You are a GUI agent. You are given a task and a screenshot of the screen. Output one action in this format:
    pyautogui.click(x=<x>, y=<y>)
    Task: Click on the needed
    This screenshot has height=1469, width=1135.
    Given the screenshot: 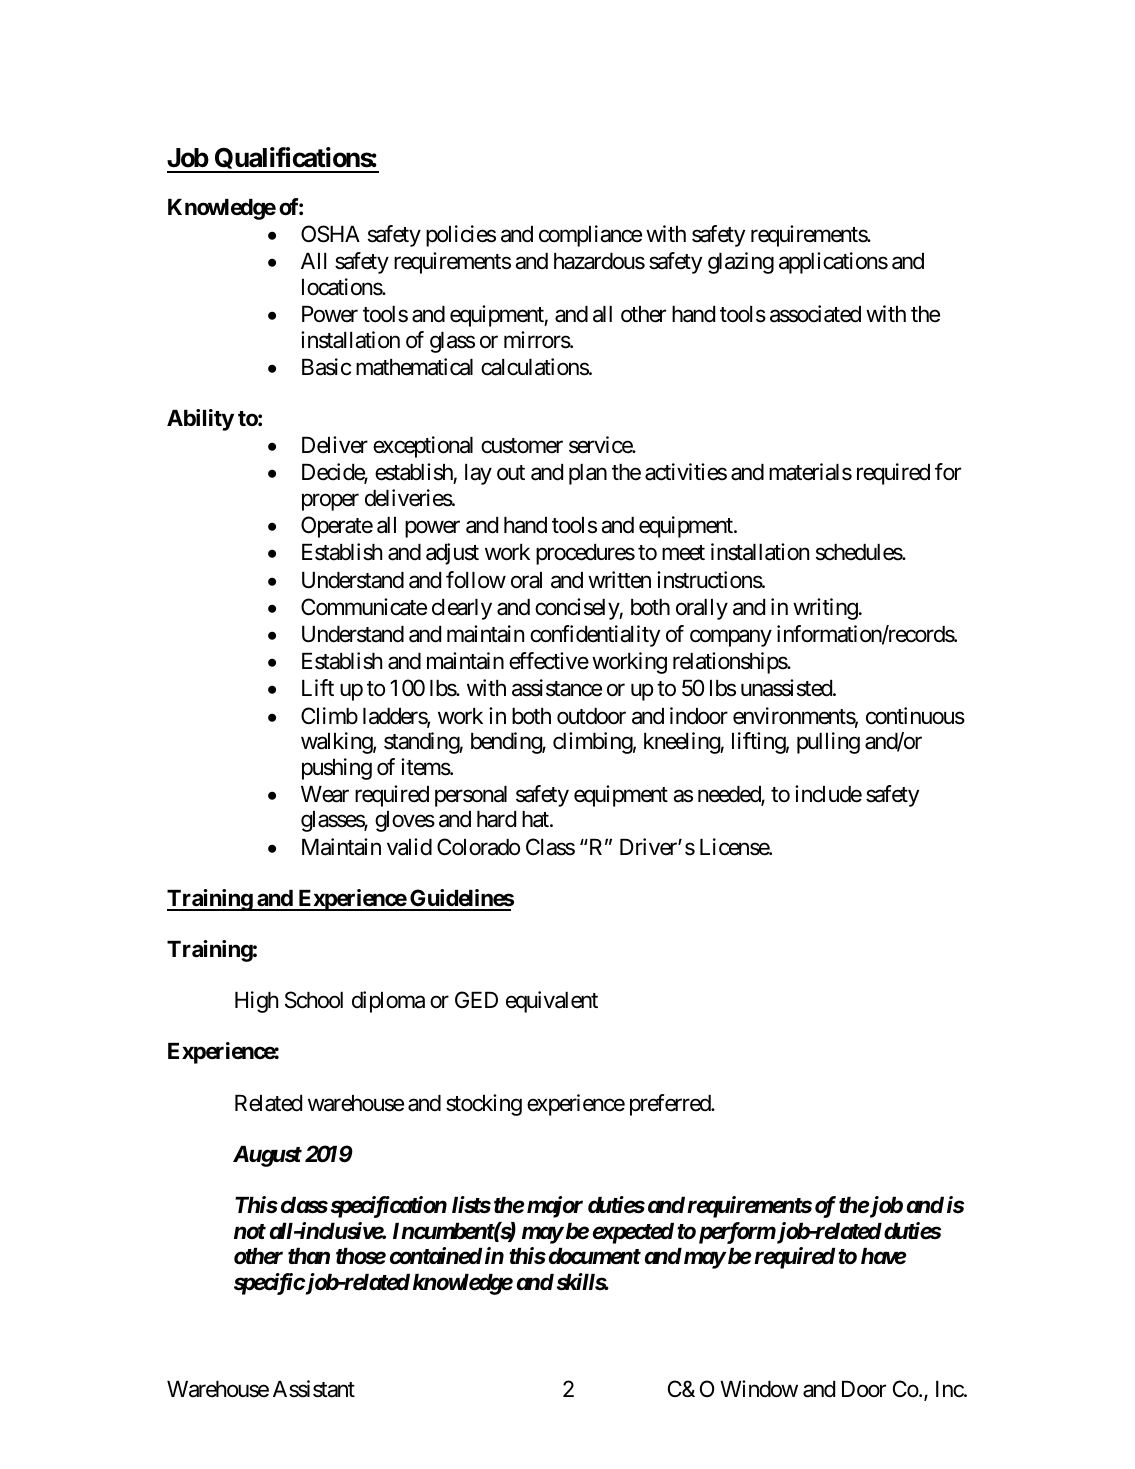 What is the action you would take?
    pyautogui.click(x=730, y=795)
